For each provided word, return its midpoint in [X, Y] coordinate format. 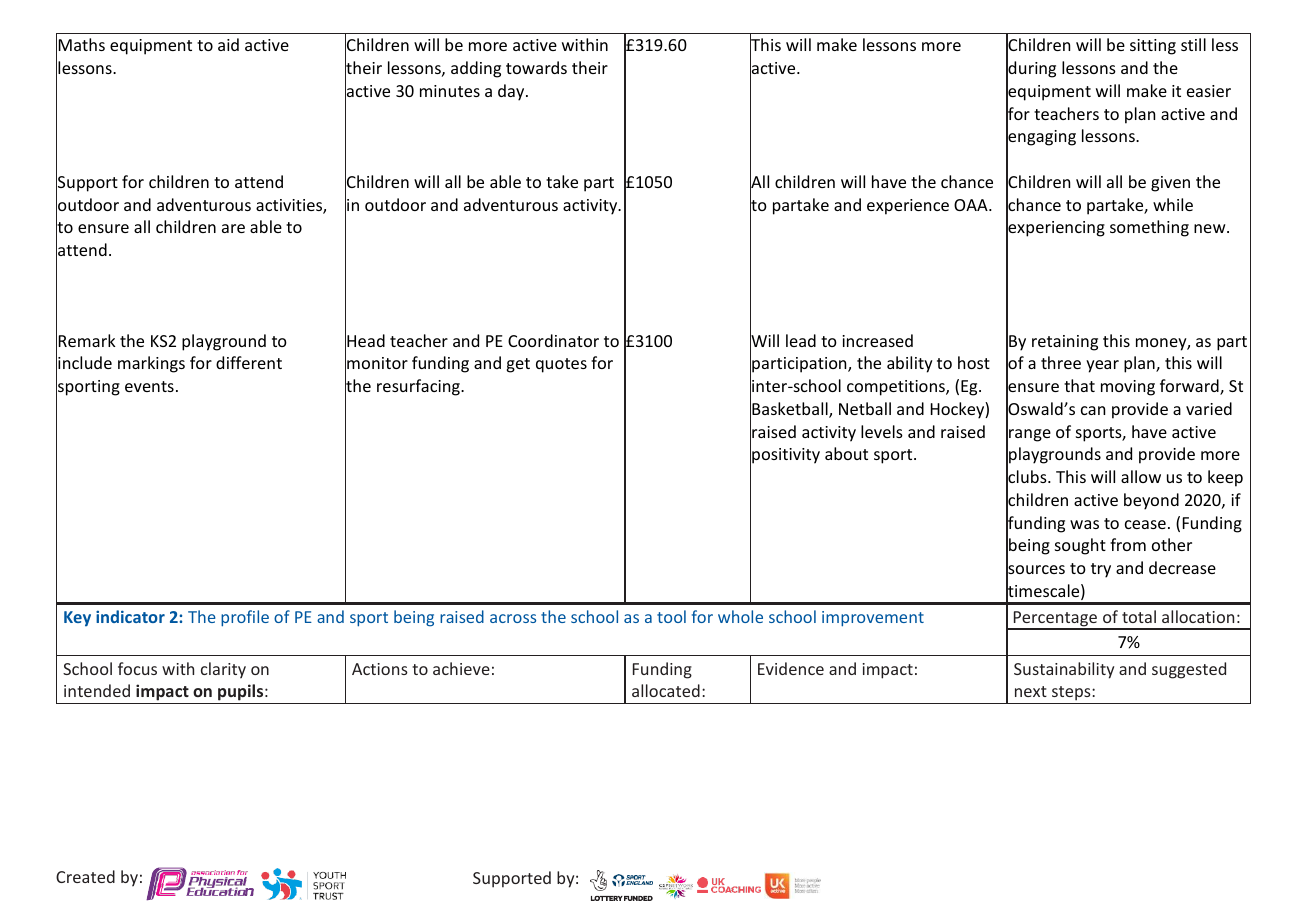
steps [1072, 693]
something [1149, 228]
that [1079, 385]
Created [85, 876]
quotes [561, 365]
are [233, 228]
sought [1080, 546]
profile [245, 618]
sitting [1153, 47]
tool [671, 616]
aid [228, 44]
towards [536, 67]
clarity [223, 670]
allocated [666, 690]
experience [908, 207]
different [249, 362]
